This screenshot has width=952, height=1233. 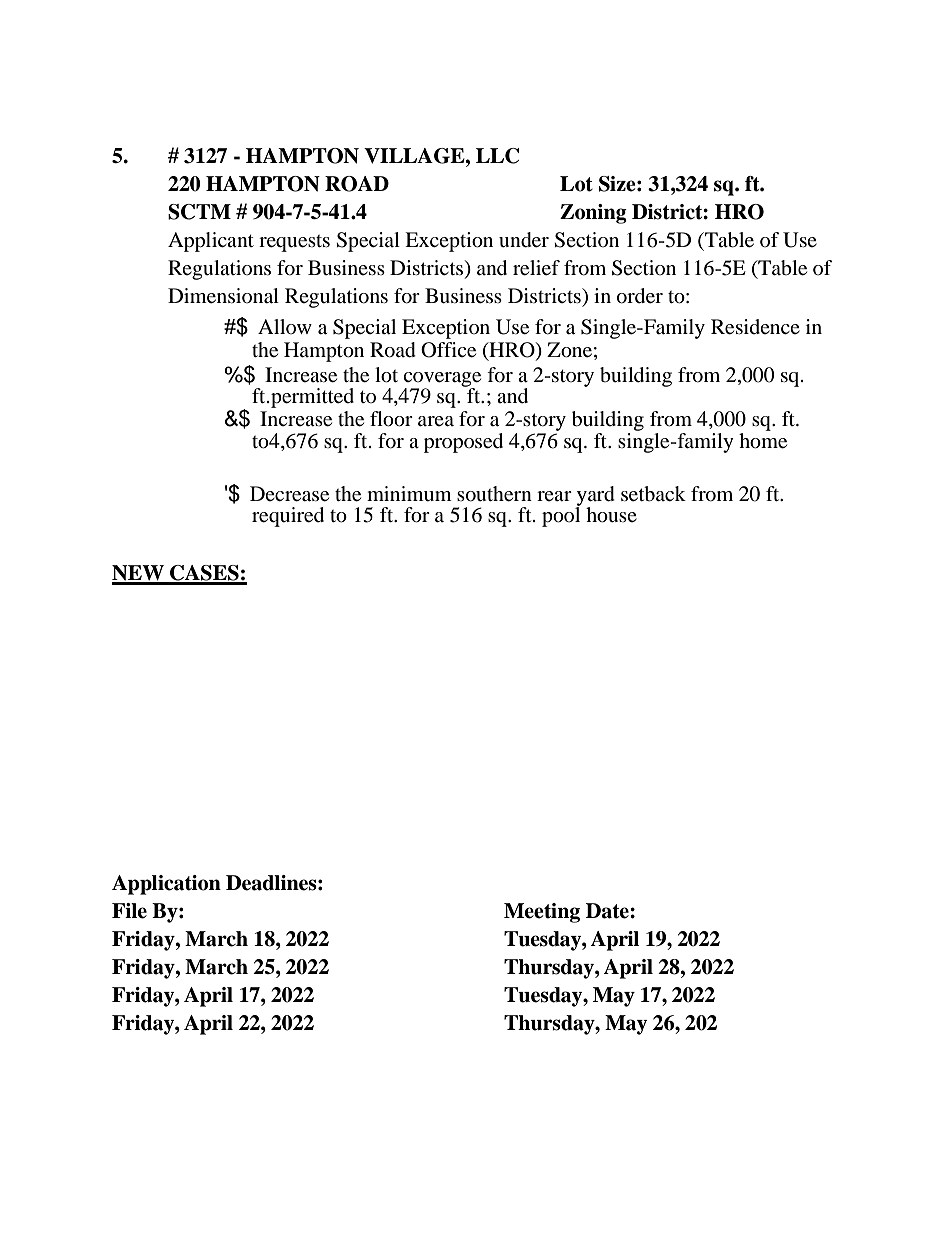 I want to click on Zoning, so click(x=593, y=214).
